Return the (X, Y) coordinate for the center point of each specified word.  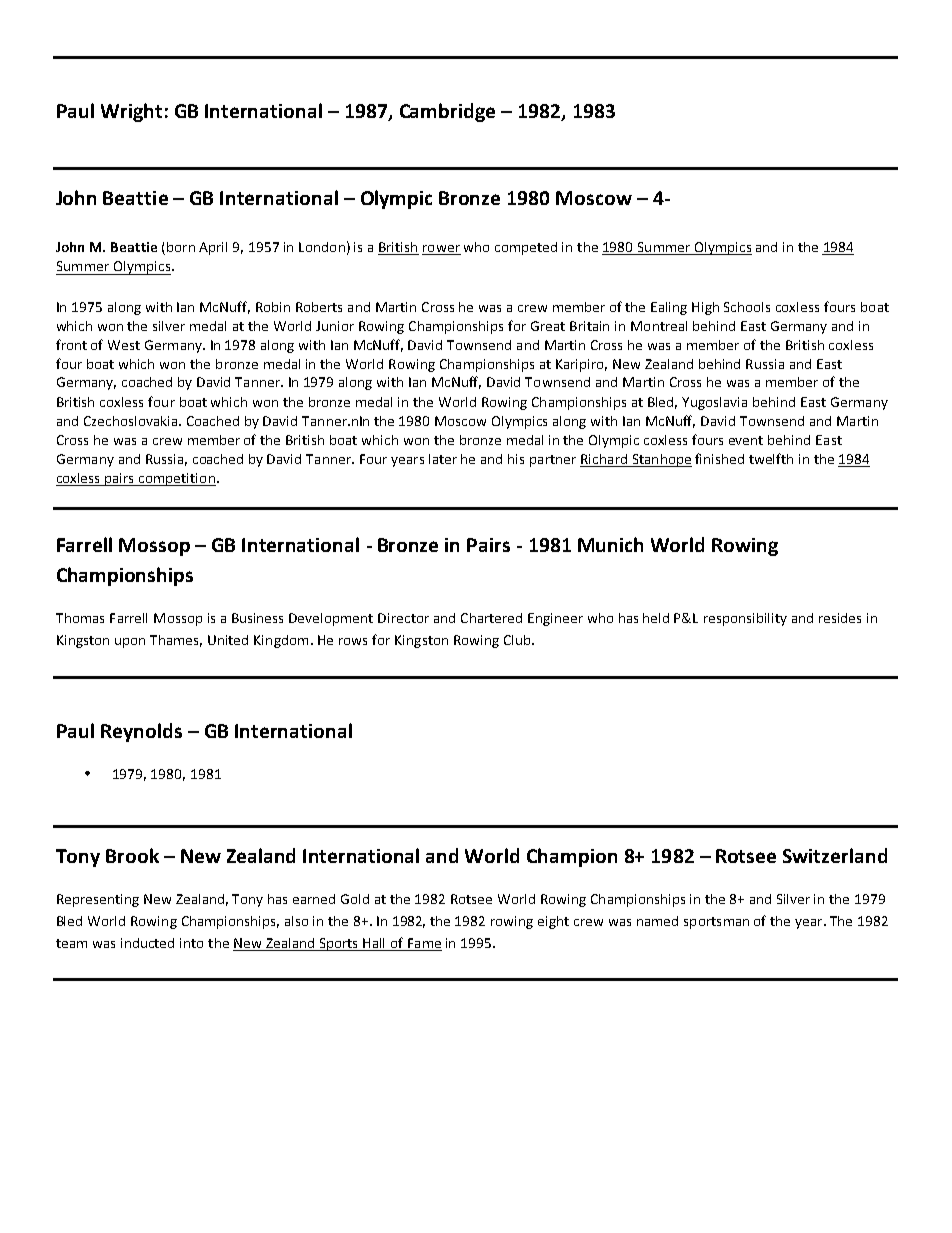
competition (176, 479)
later (443, 459)
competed (526, 248)
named (657, 921)
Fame (424, 944)
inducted (147, 943)
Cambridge (447, 112)
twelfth (771, 458)
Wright (131, 112)
